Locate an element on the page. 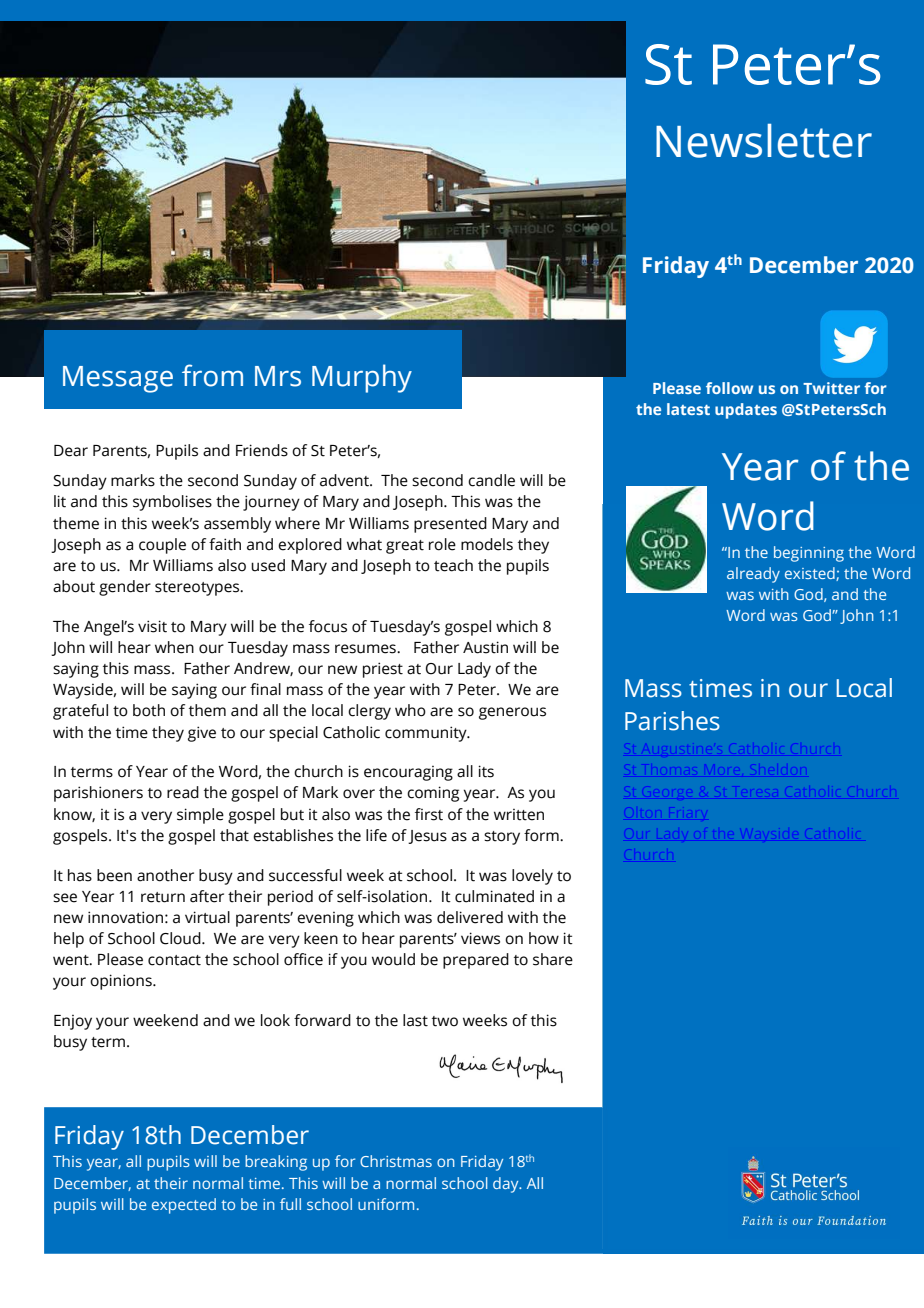 This document has width=924, height=1308. share is located at coordinates (553, 959).
